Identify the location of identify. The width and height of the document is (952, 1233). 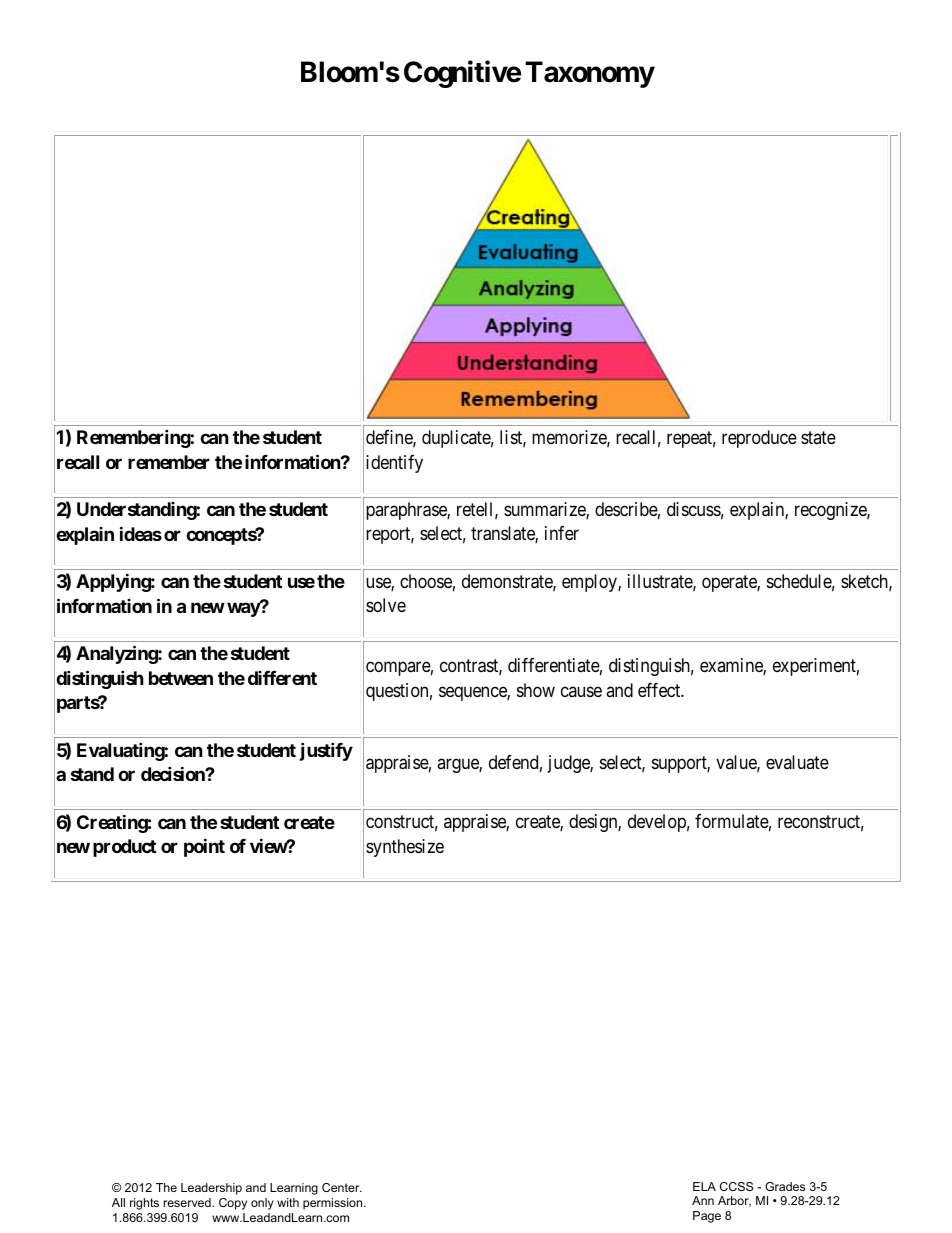
(394, 464).
